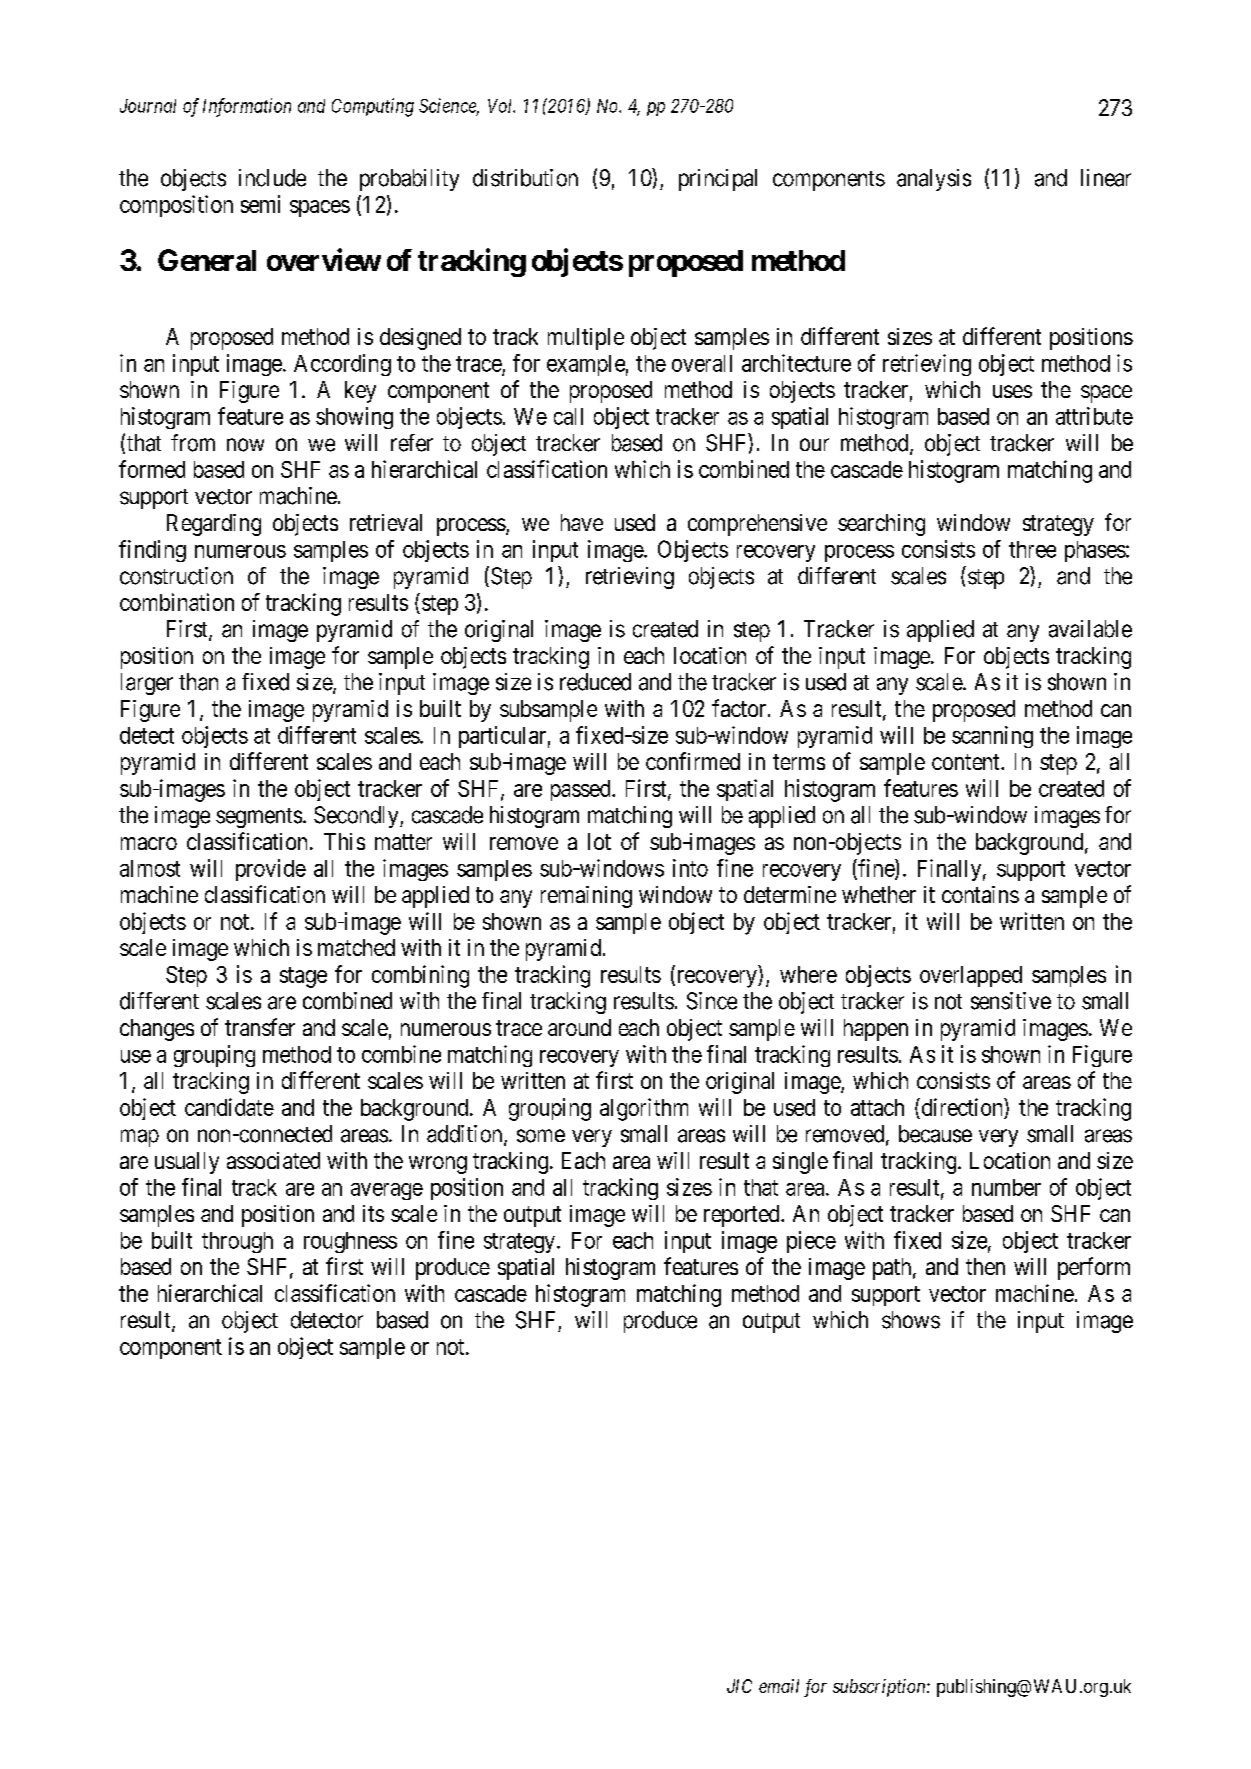 This image has width=1251, height=1769. Describe the element at coordinates (272, 178) in the image. I see `include` at that location.
